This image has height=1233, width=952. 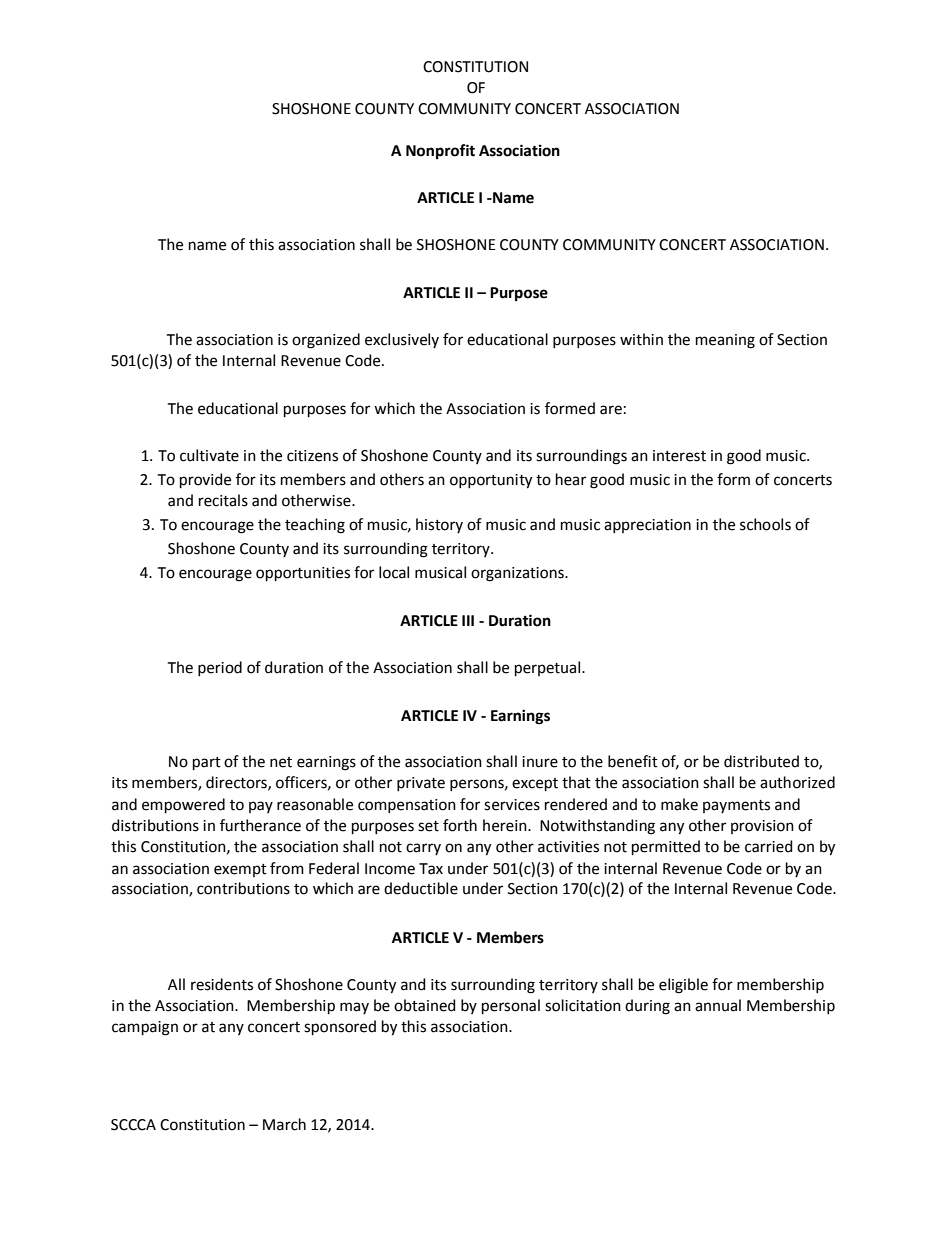 I want to click on interest, so click(x=679, y=456).
